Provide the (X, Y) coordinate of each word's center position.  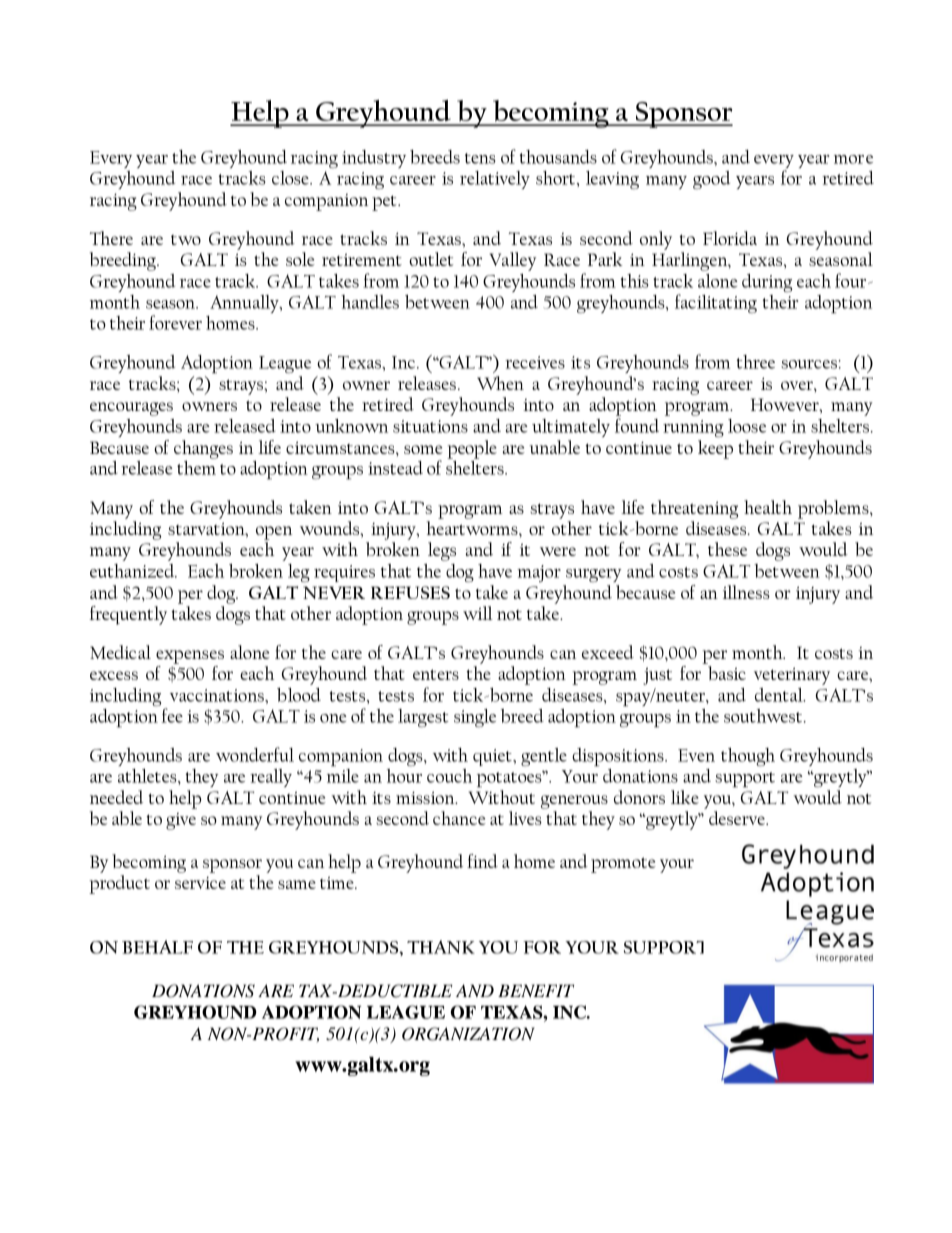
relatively (495, 180)
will (478, 613)
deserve (738, 818)
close (291, 178)
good (711, 180)
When (500, 383)
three (756, 362)
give (181, 821)
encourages (131, 409)
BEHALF (157, 947)
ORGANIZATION (468, 1034)
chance (459, 818)
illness (746, 592)
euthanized (133, 571)
